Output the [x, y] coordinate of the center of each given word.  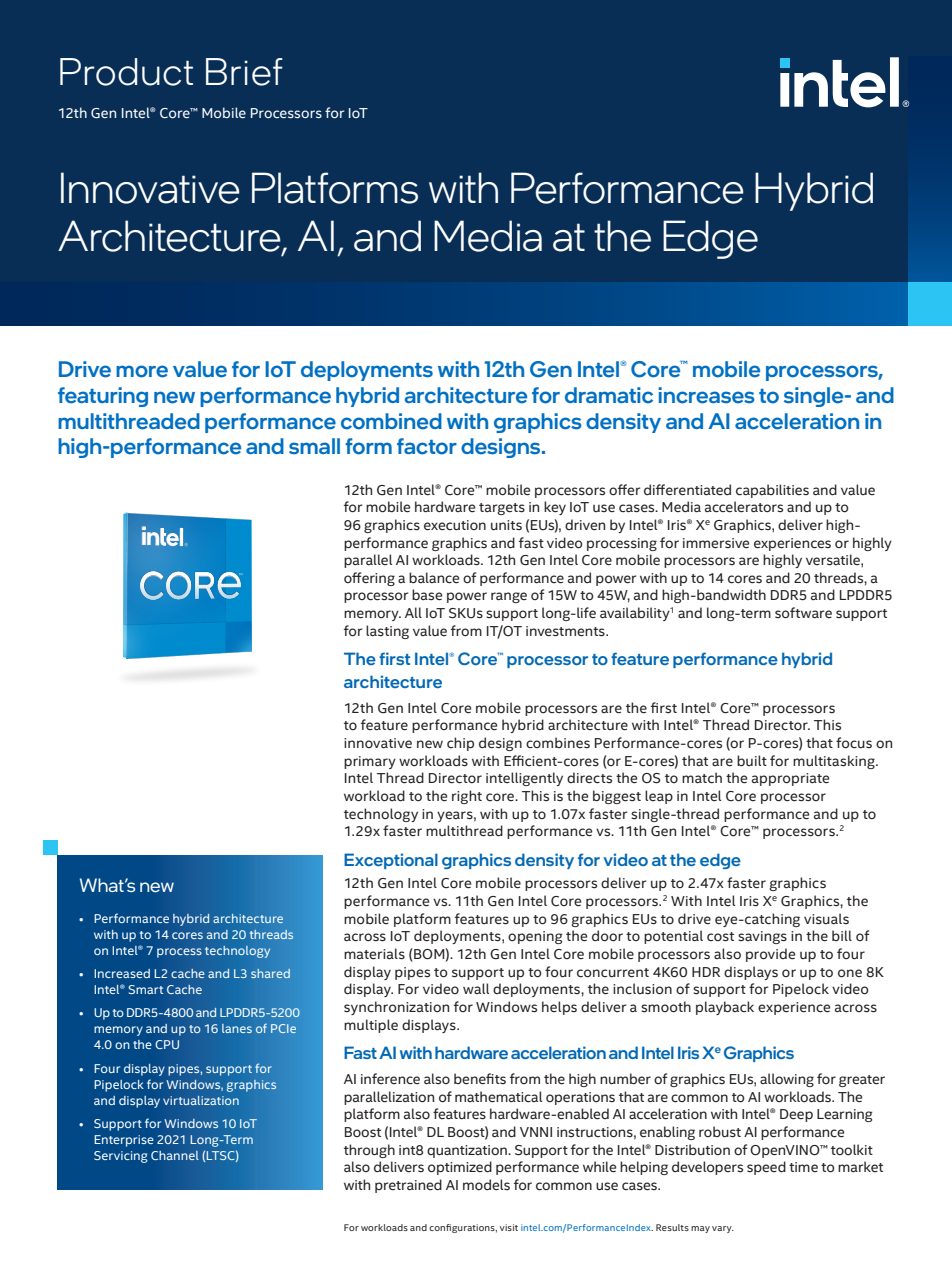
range [509, 597]
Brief [244, 72]
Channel [175, 1155]
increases [706, 395]
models [486, 1185]
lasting [387, 632]
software [803, 613]
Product [126, 72]
